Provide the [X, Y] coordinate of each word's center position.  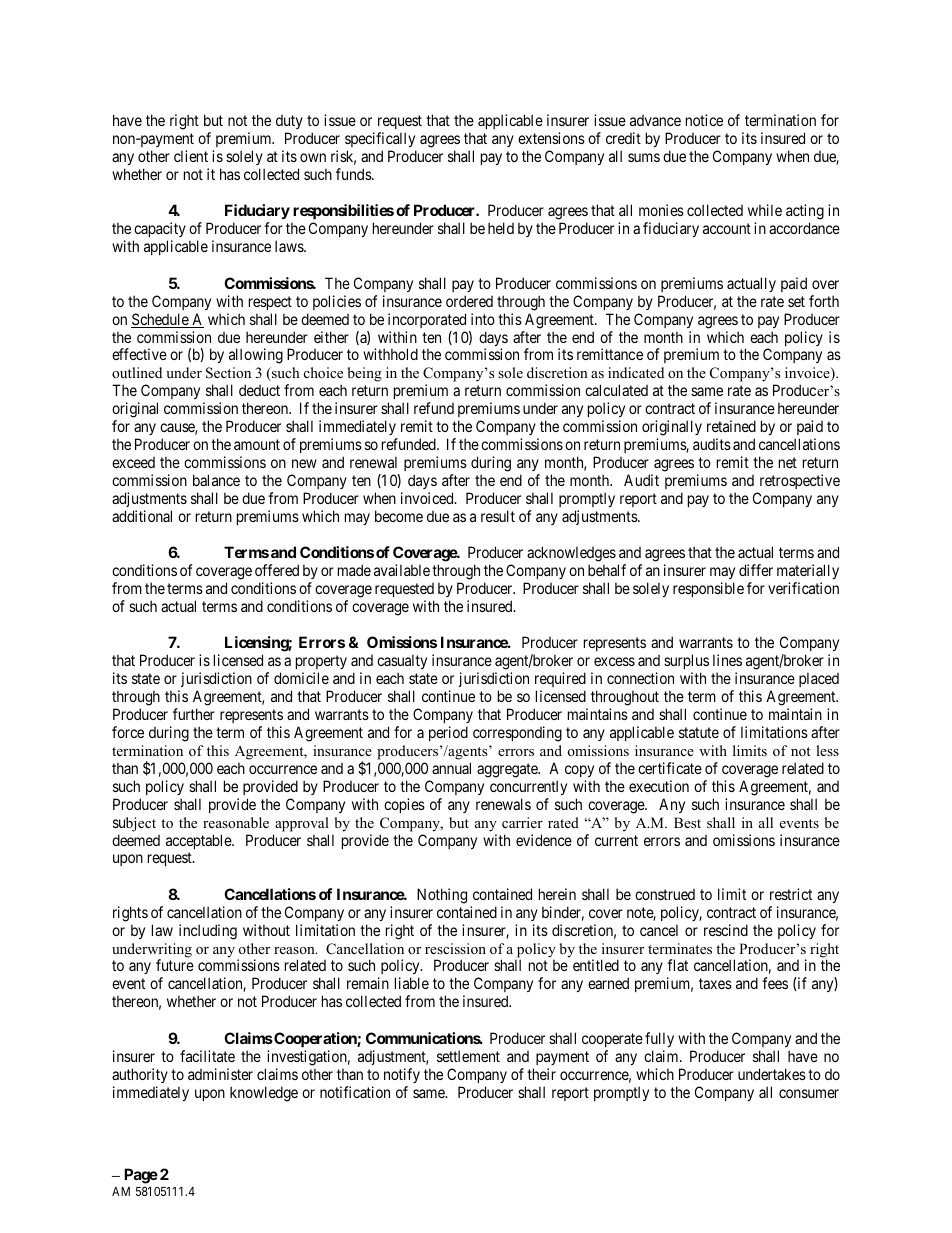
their [541, 1074]
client [191, 156]
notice [704, 120]
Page [141, 1176]
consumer [809, 1093]
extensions [551, 138]
